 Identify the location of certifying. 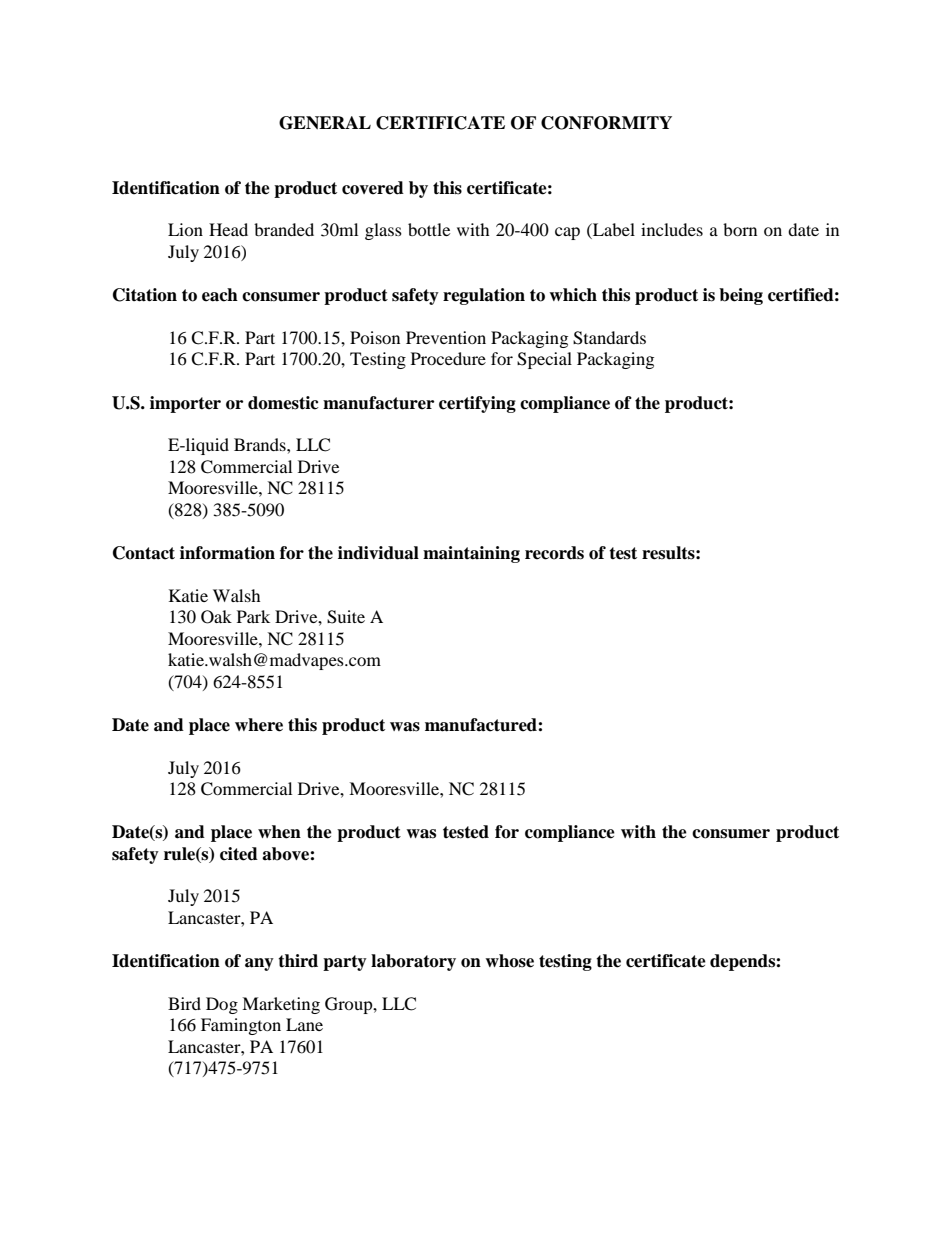
(477, 404).
